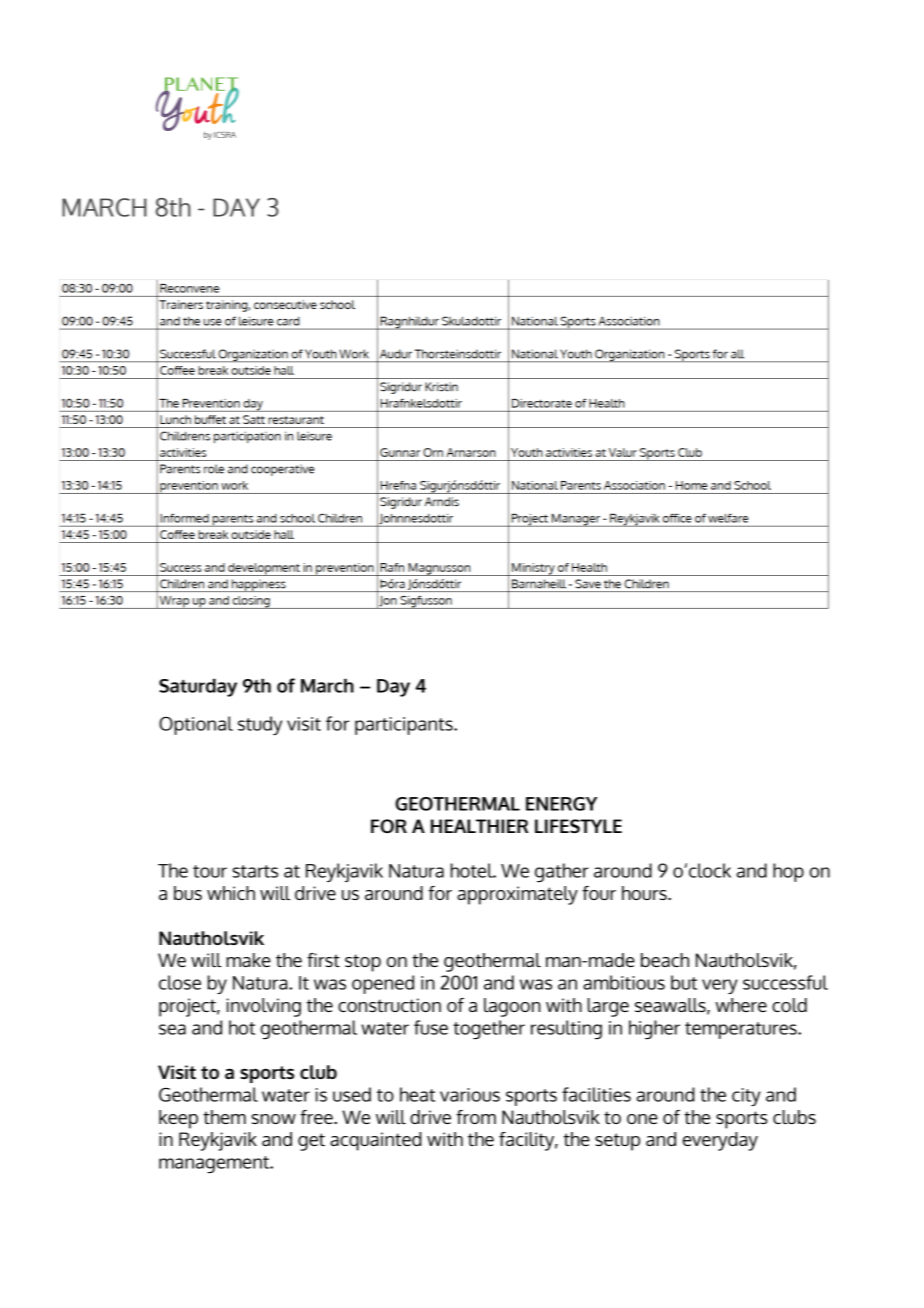 The image size is (924, 1308). I want to click on from, so click(476, 1117).
